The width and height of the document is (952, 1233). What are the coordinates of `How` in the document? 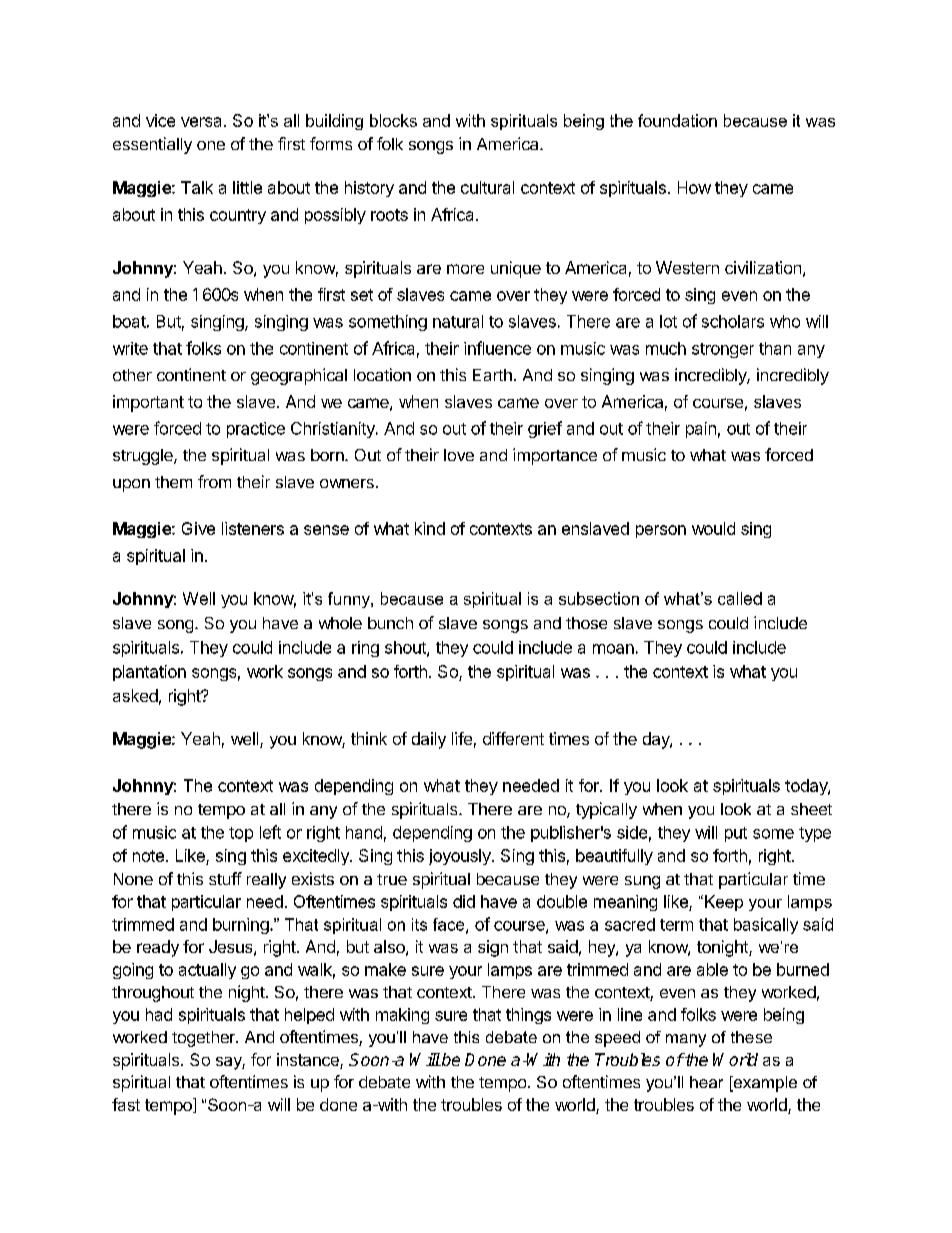 It's located at (694, 187).
